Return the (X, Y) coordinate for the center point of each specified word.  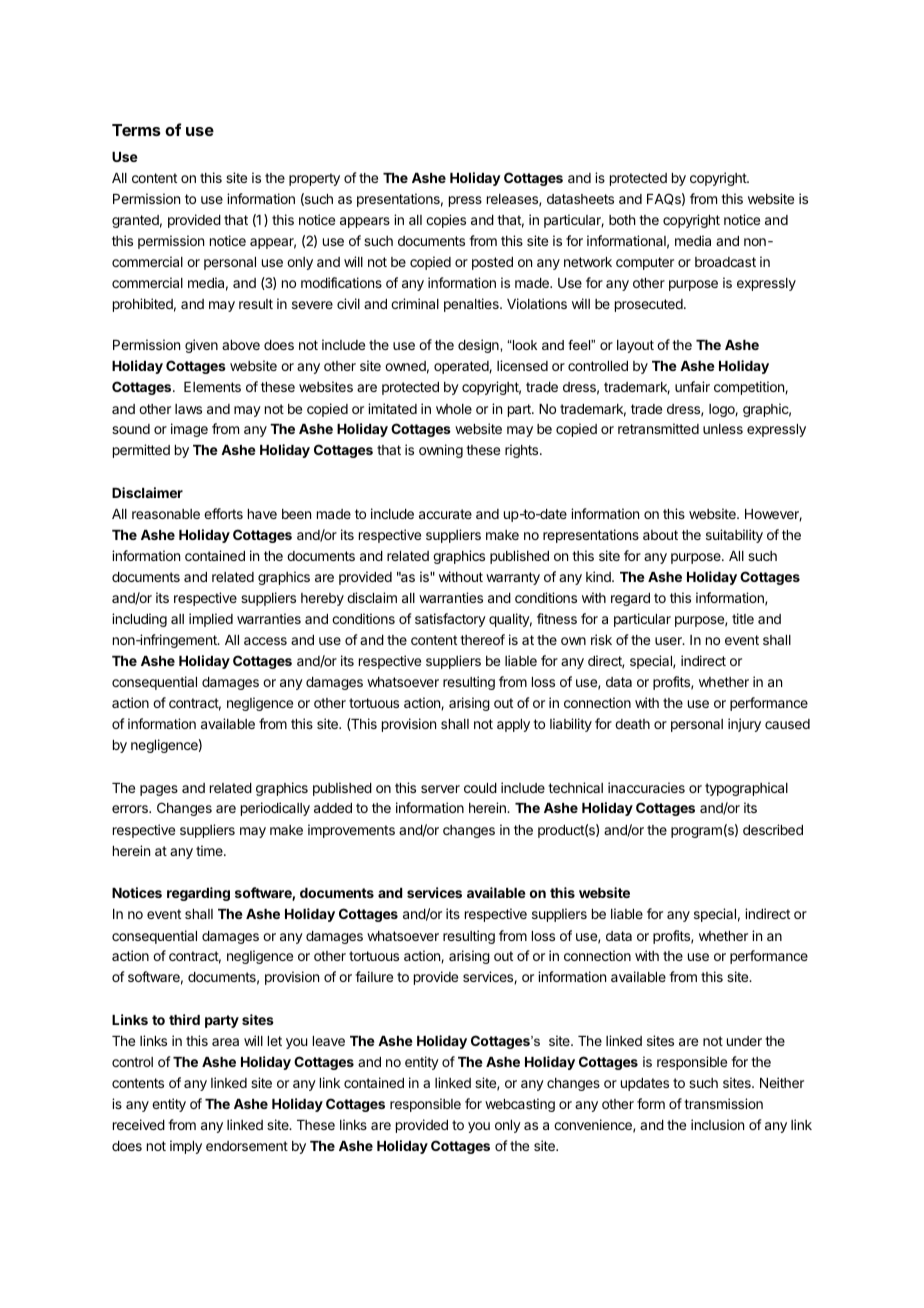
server (440, 789)
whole (454, 409)
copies (446, 221)
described (773, 829)
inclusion (717, 1124)
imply (186, 1147)
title (743, 618)
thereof (482, 639)
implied (211, 620)
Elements (212, 387)
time (210, 850)
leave (329, 1041)
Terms (136, 130)
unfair (692, 386)
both (622, 220)
